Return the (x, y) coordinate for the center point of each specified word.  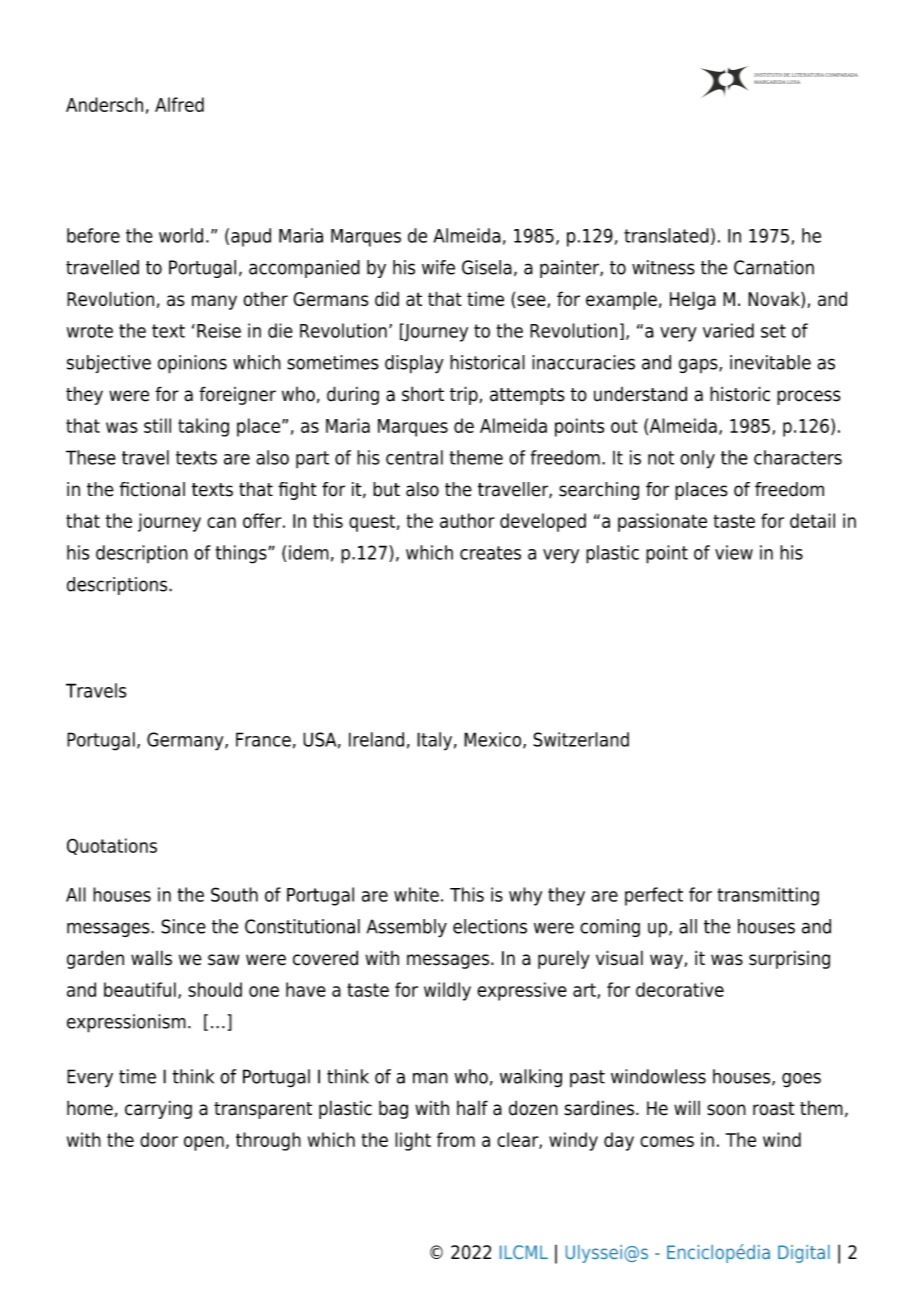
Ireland (376, 739)
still (157, 425)
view (734, 552)
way (667, 961)
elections (490, 926)
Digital (804, 1254)
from (456, 1139)
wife (438, 267)
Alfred (179, 104)
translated (666, 235)
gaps (699, 365)
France (263, 739)
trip (464, 395)
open (204, 1143)
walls (151, 958)
